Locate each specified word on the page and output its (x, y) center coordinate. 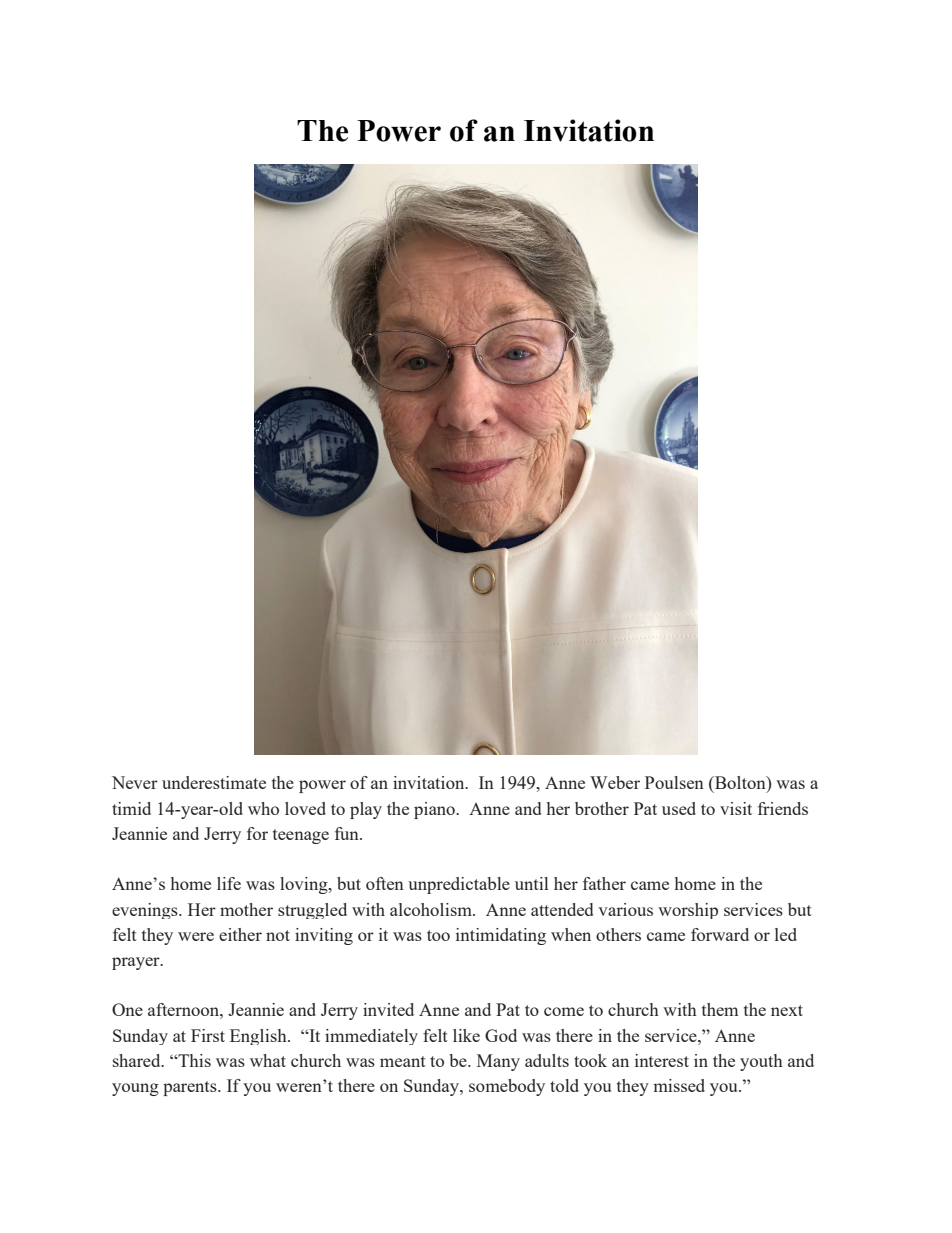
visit (736, 808)
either (240, 934)
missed (679, 1085)
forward (720, 934)
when (571, 934)
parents (191, 1088)
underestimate (214, 782)
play (366, 810)
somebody (507, 1087)
